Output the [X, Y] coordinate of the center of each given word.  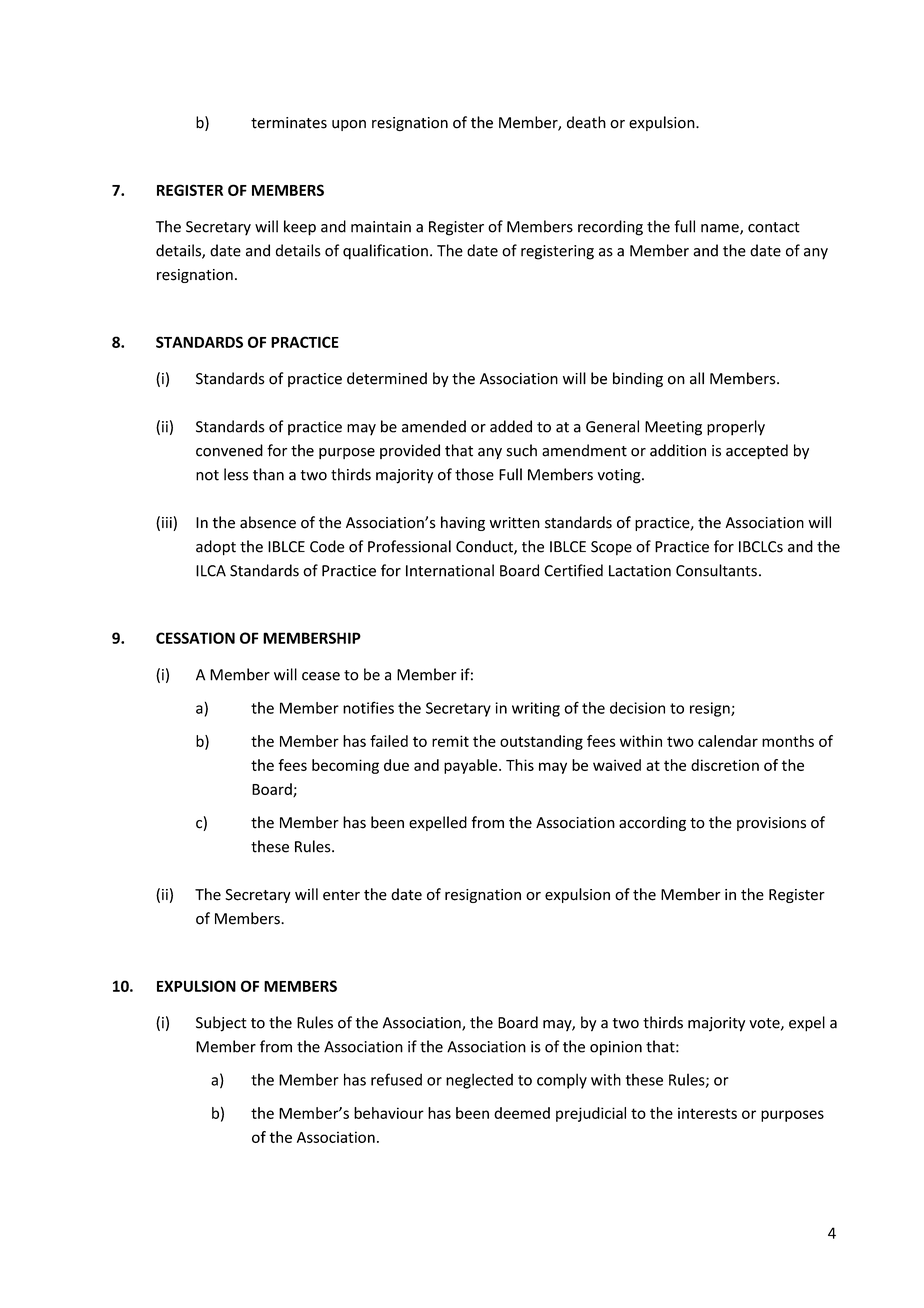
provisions [771, 824]
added [511, 426]
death [586, 122]
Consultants [716, 570]
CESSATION [195, 638]
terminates [289, 123]
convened [229, 450]
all [697, 378]
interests [707, 1113]
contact [774, 227]
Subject [221, 1024]
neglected [479, 1081]
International [450, 570]
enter [341, 895]
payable [472, 766]
